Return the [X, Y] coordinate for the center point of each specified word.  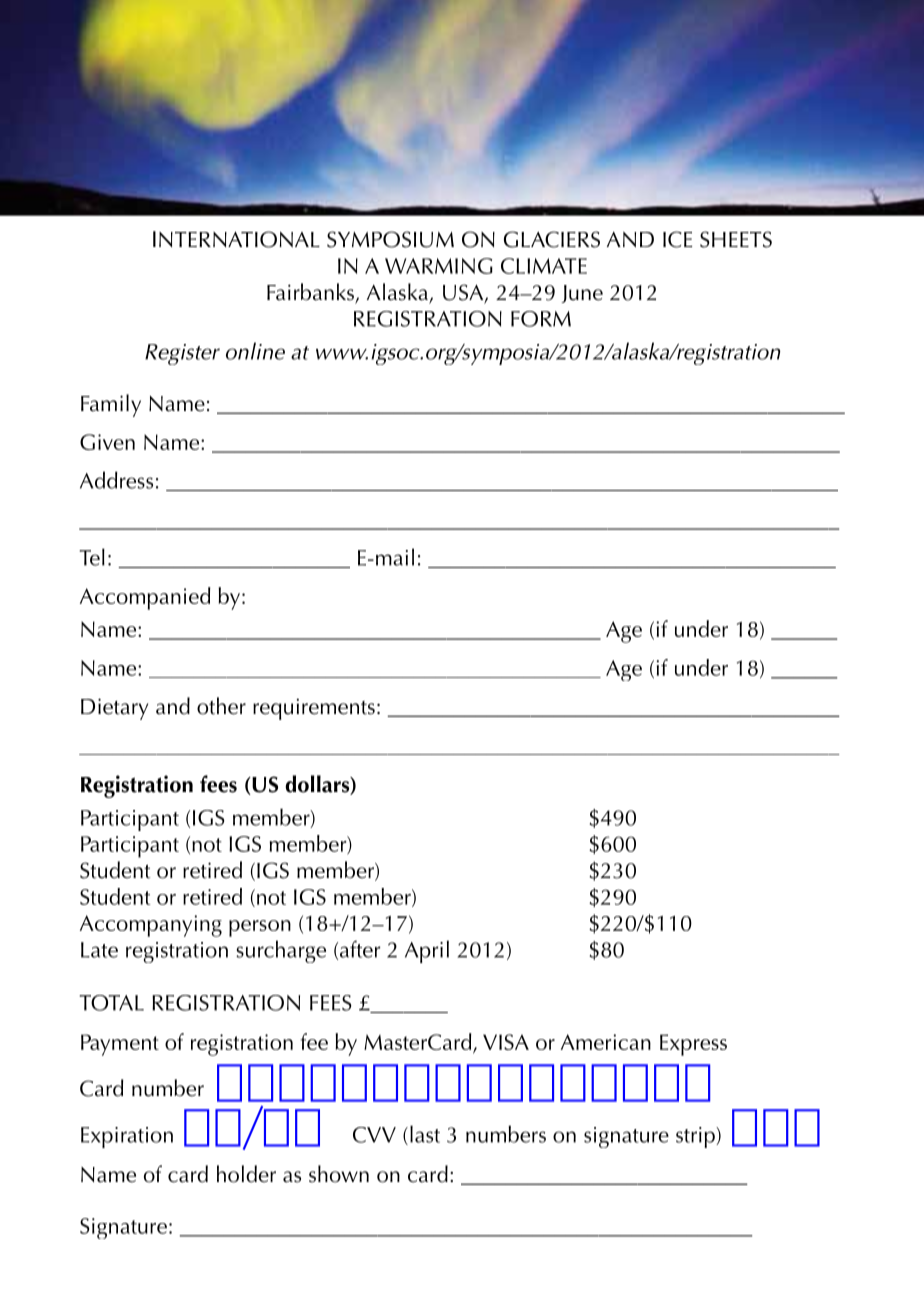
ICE [677, 239]
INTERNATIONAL [236, 239]
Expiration [127, 1137]
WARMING [439, 266]
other [221, 706]
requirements [314, 709]
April [427, 951]
